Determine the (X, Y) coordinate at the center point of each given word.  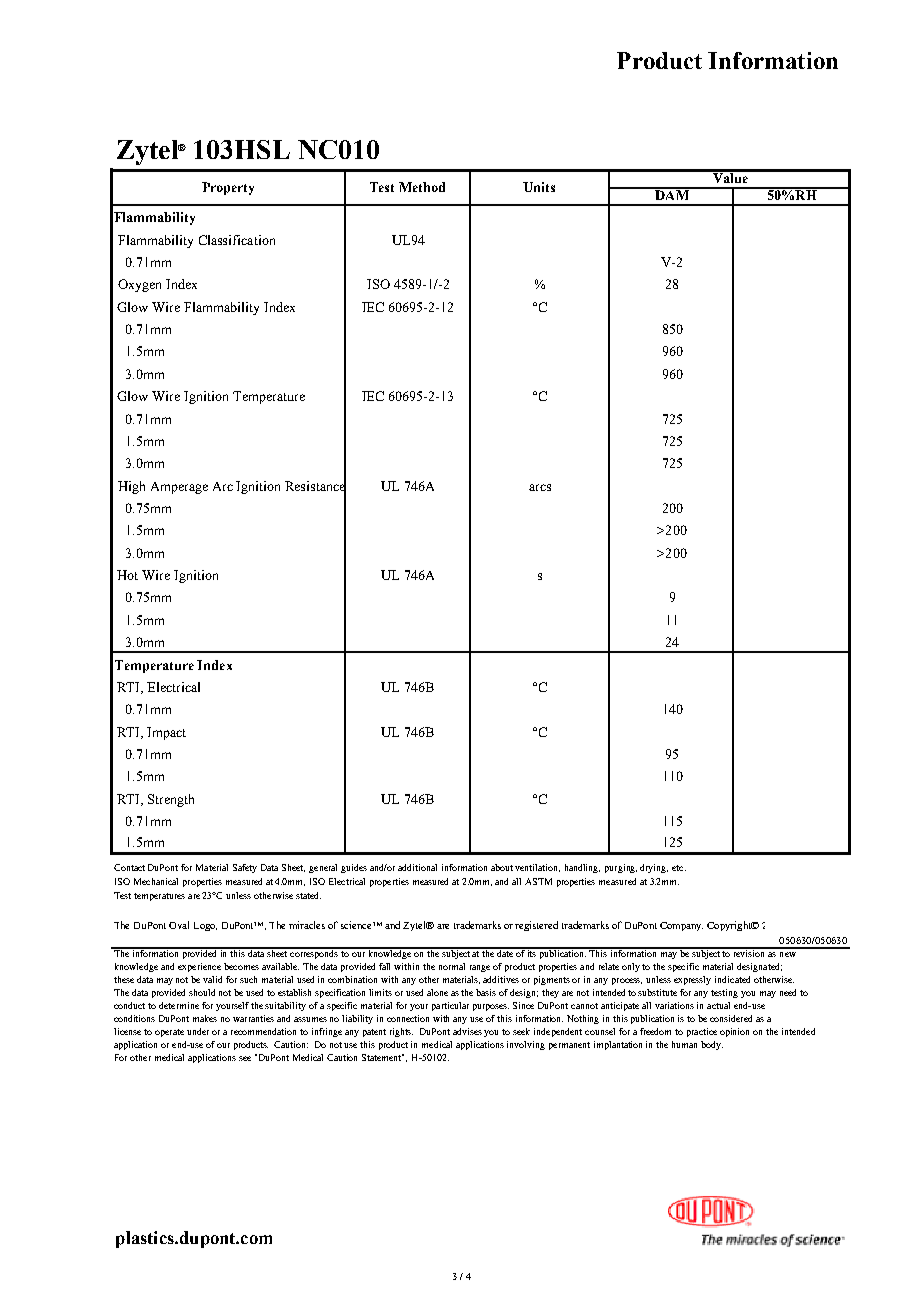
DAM (672, 194)
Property (228, 188)
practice (702, 1032)
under (198, 1031)
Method (422, 187)
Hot (127, 575)
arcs (540, 487)
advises (467, 1031)
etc (679, 868)
